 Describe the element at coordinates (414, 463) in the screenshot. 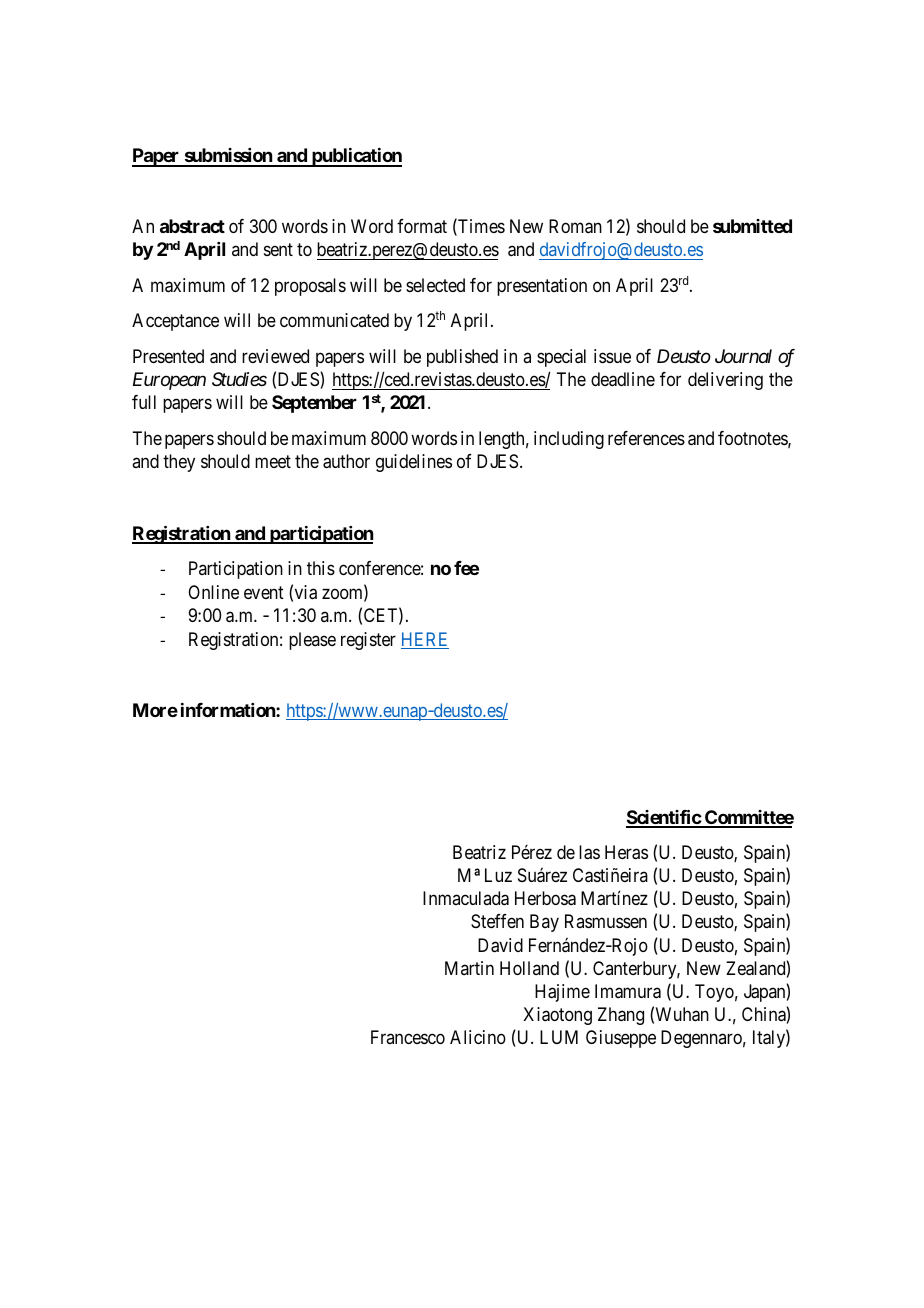

I see `guidelines` at that location.
